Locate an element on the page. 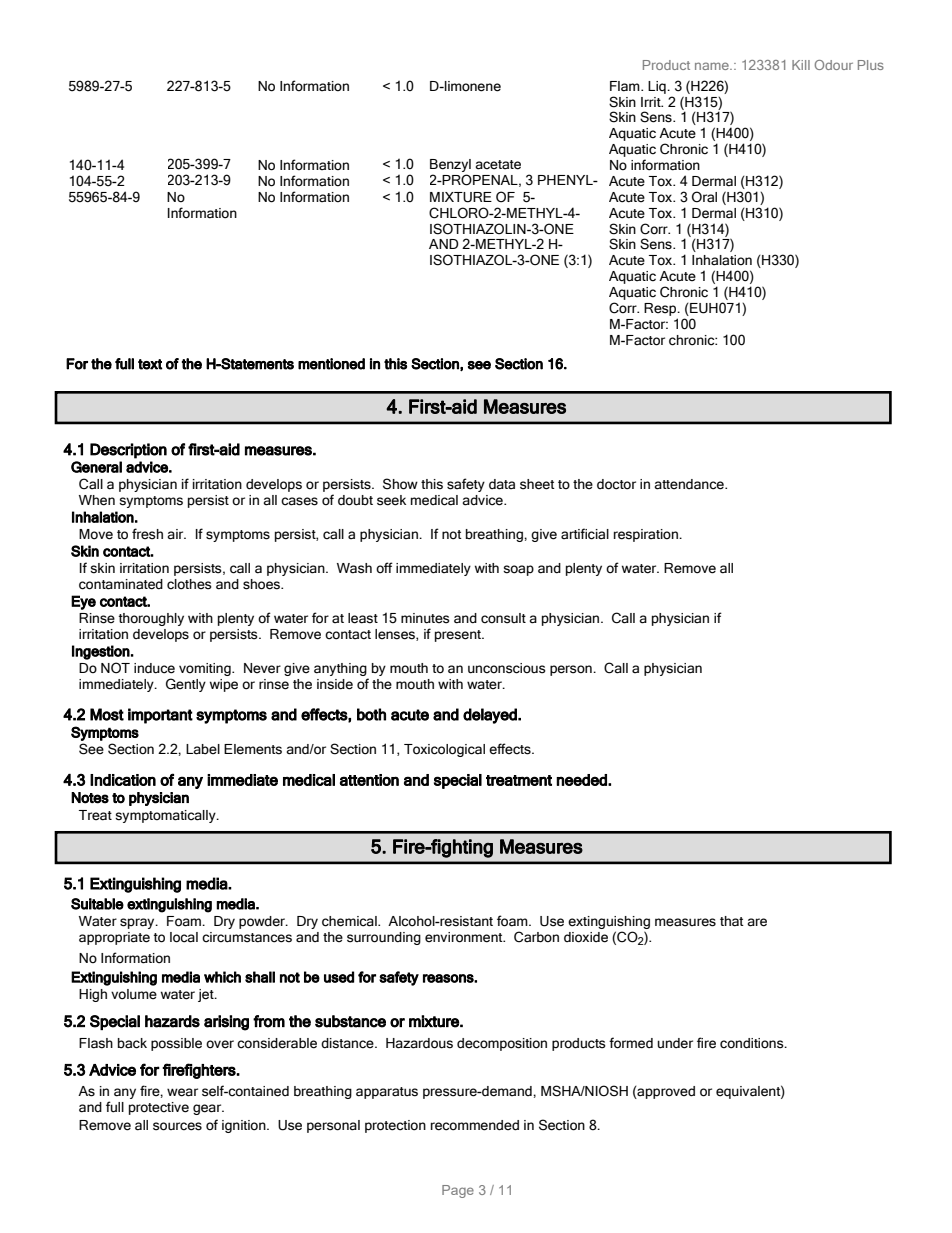  air is located at coordinates (176, 534).
